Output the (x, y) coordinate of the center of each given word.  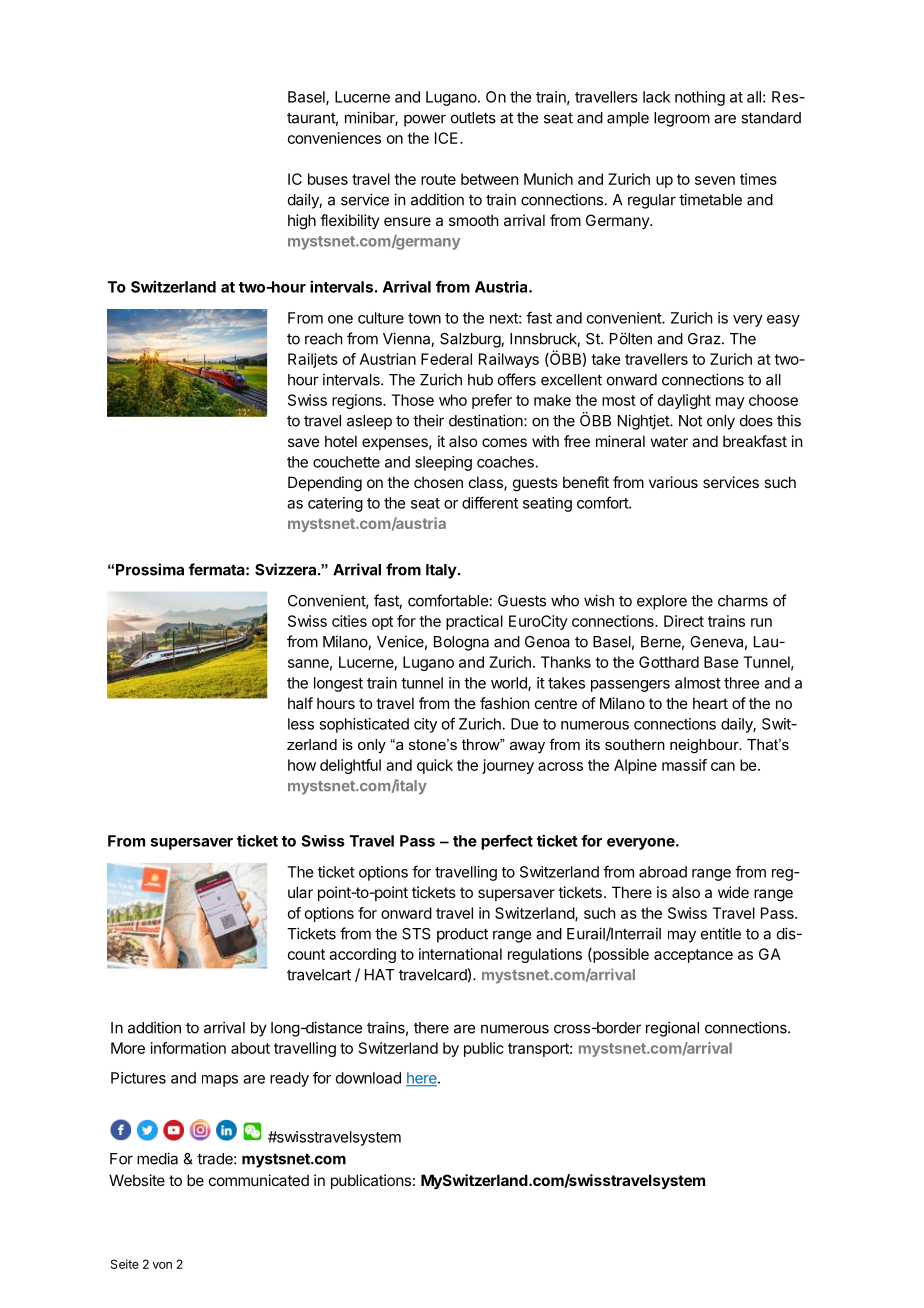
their (428, 420)
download (368, 1078)
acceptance (693, 956)
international (460, 954)
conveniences (334, 138)
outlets (473, 118)
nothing (700, 98)
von (162, 1265)
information (188, 1048)
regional (672, 1029)
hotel (341, 441)
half (300, 703)
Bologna (461, 643)
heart (710, 703)
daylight (684, 401)
